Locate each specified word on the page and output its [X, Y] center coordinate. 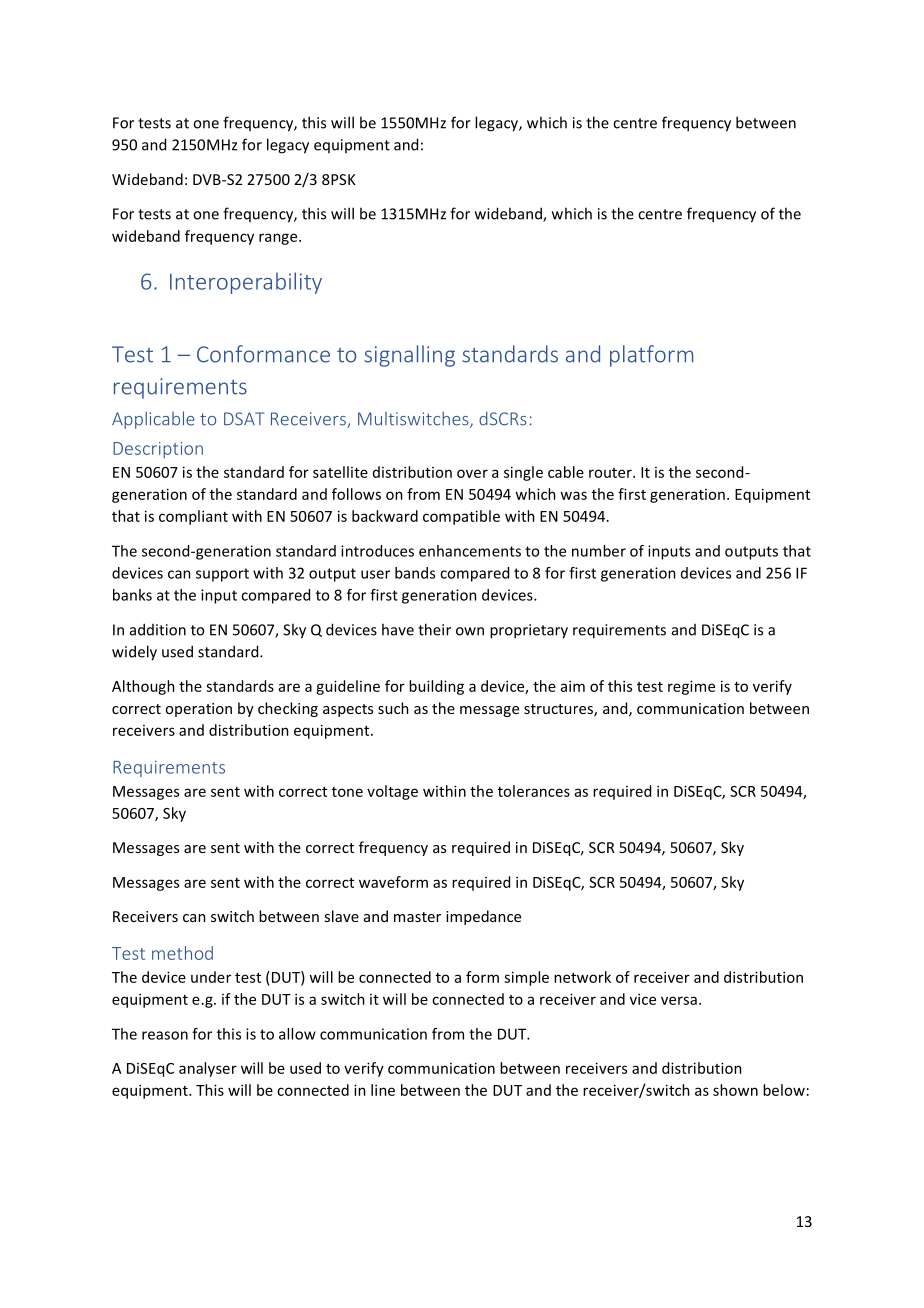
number [599, 551]
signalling [409, 356]
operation [198, 710]
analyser [208, 1069]
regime [691, 687]
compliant [193, 517]
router [611, 473]
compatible [461, 517]
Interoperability [246, 283]
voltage [392, 792]
